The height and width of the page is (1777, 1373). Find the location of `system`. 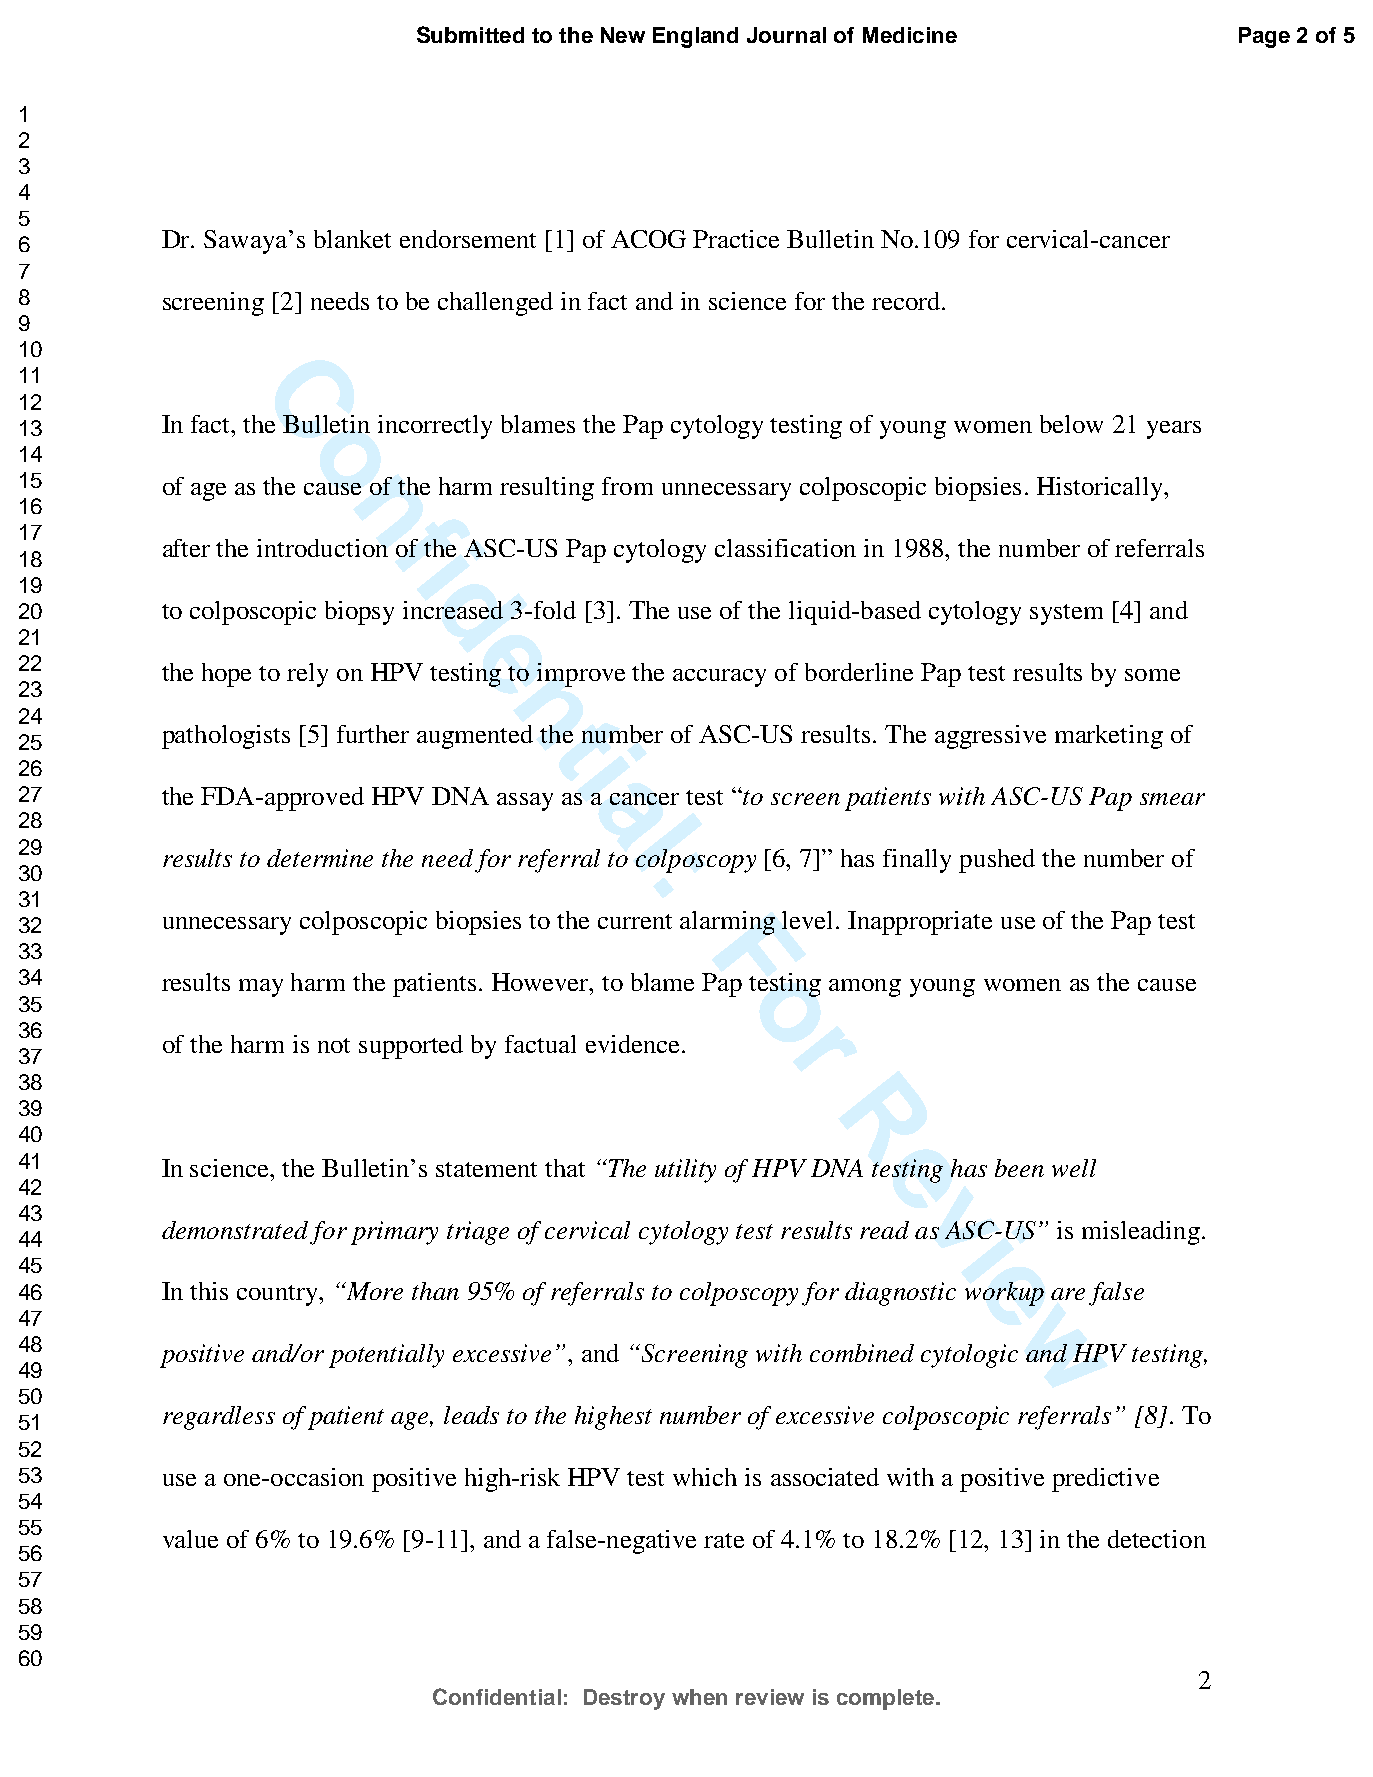

system is located at coordinates (1066, 614).
